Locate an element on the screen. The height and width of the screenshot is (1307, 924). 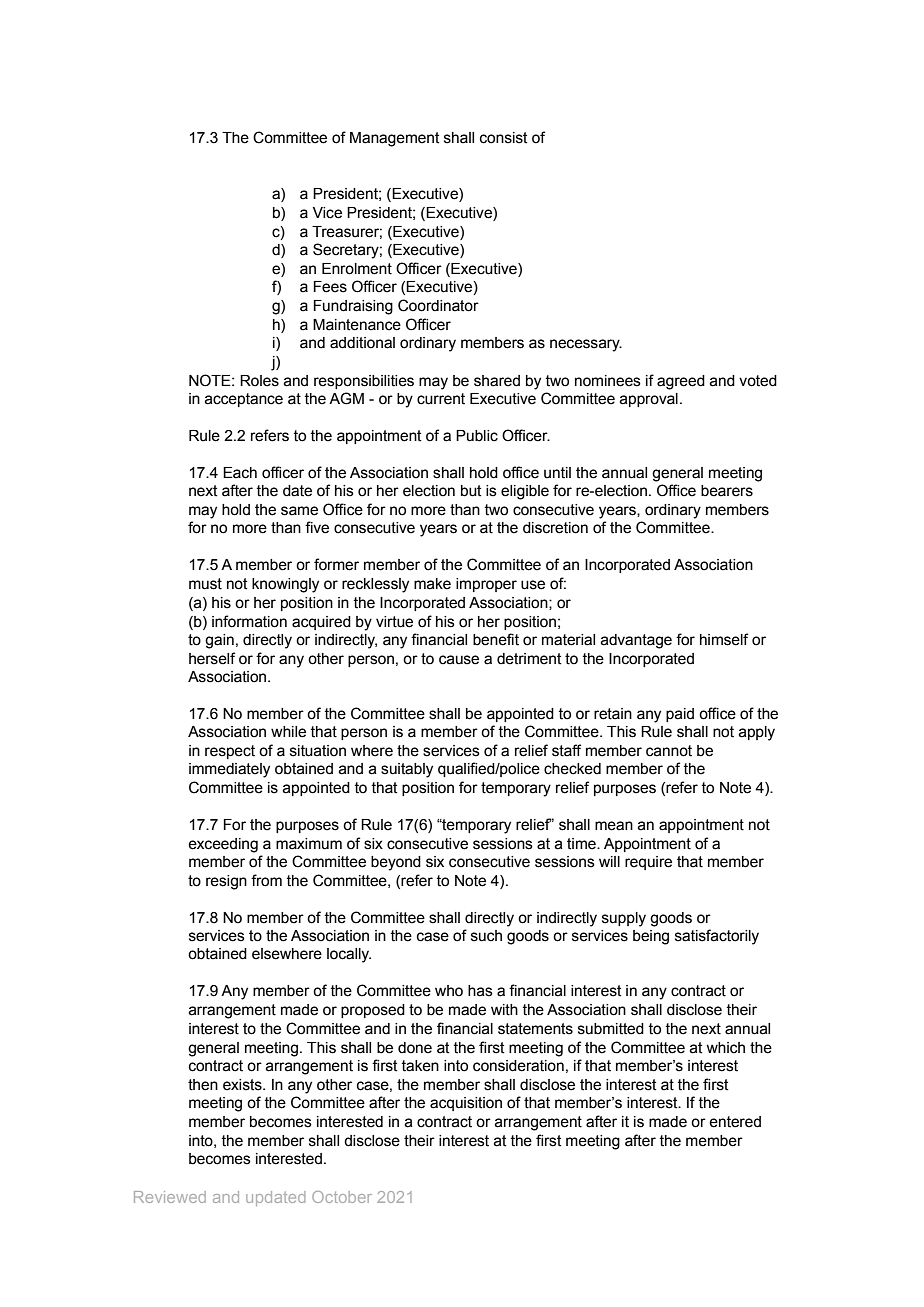
entered is located at coordinates (735, 1122).
